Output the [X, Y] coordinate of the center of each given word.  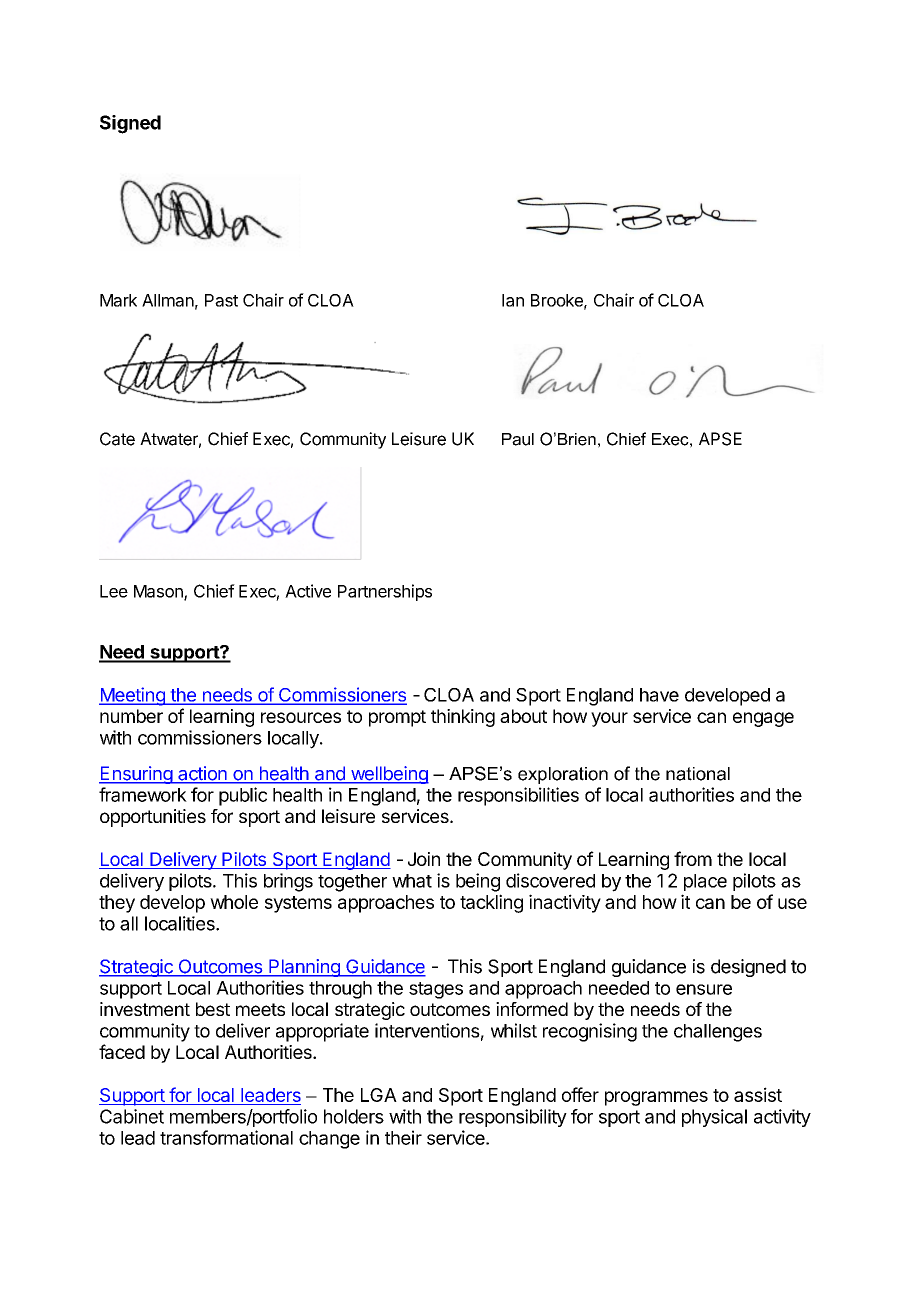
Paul [518, 439]
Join [424, 859]
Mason [159, 592]
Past [221, 300]
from [693, 858]
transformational [226, 1137]
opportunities [153, 818]
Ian [513, 300]
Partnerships [385, 592]
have [659, 695]
